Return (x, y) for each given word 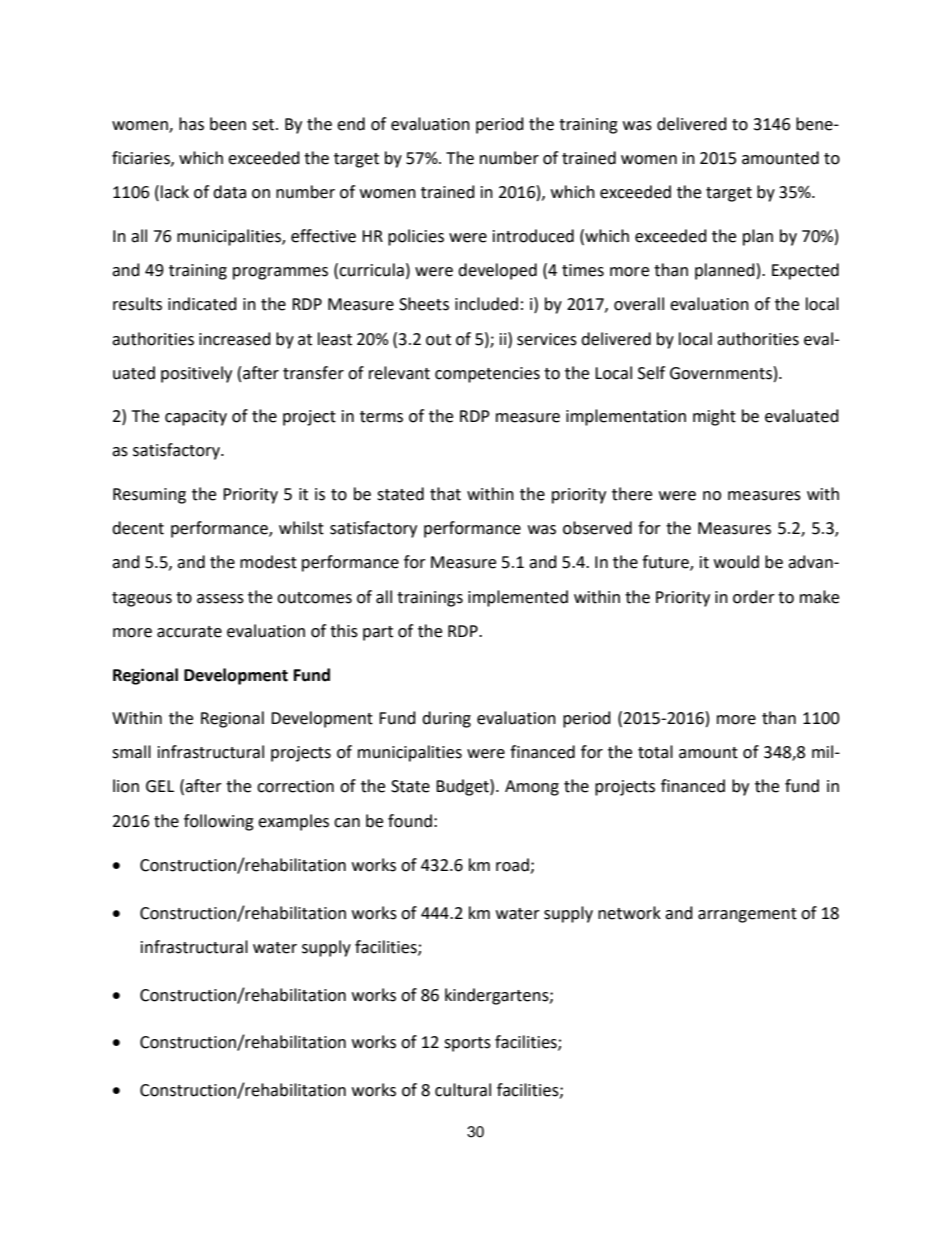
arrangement (747, 915)
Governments (721, 373)
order (754, 597)
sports (467, 1044)
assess (220, 599)
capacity (196, 418)
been (228, 124)
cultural (463, 1090)
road (513, 866)
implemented (518, 598)
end (351, 124)
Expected (805, 271)
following (219, 822)
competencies (487, 375)
